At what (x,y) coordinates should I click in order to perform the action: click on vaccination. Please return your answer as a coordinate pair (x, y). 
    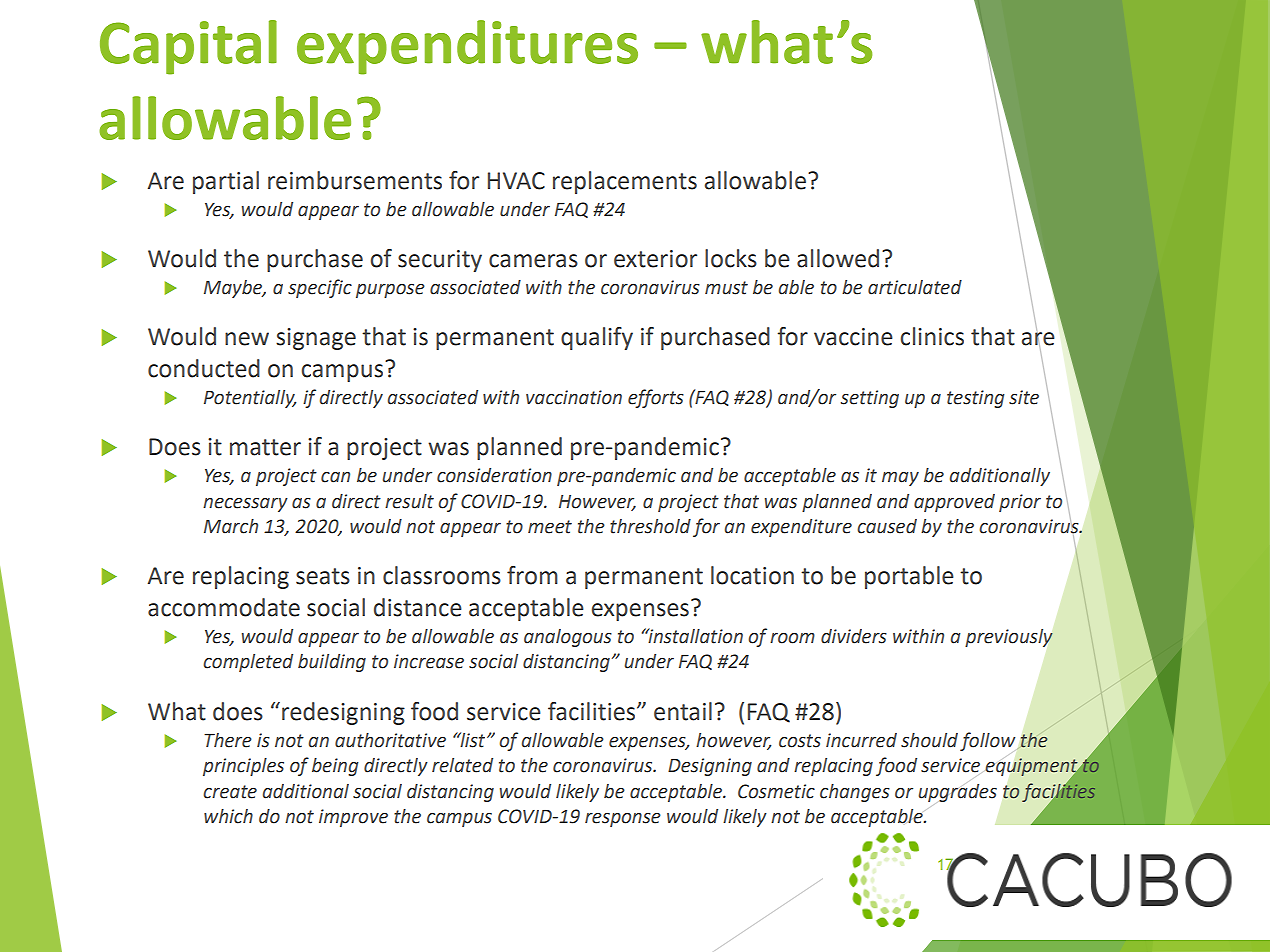
    Looking at the image, I should click on (574, 397).
